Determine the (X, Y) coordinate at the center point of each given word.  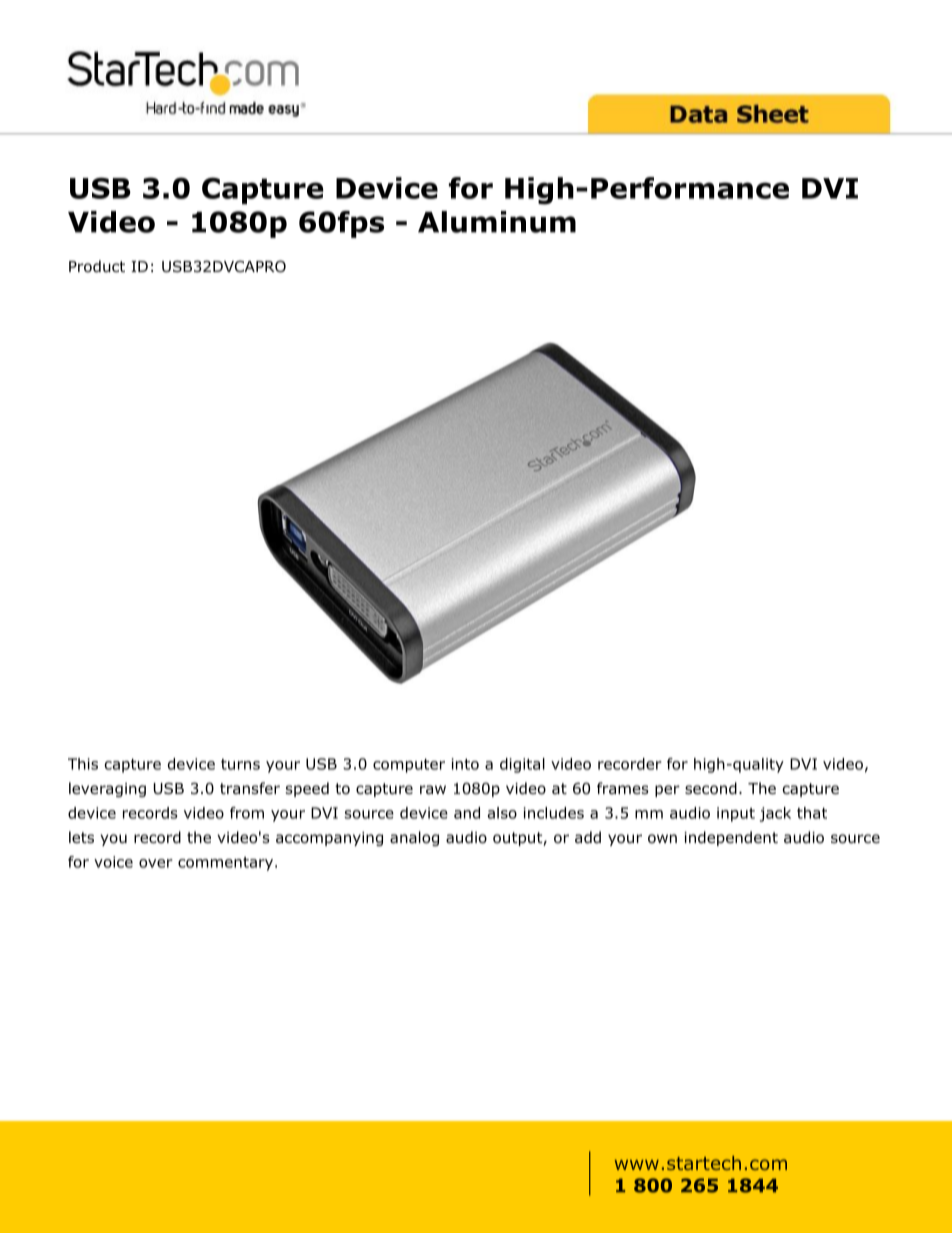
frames (623, 788)
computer (409, 766)
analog (414, 838)
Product (97, 266)
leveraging (107, 789)
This (83, 764)
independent (731, 838)
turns (240, 764)
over (156, 863)
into (465, 764)
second (711, 788)
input (736, 814)
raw (433, 789)
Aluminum (497, 222)
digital (522, 765)
